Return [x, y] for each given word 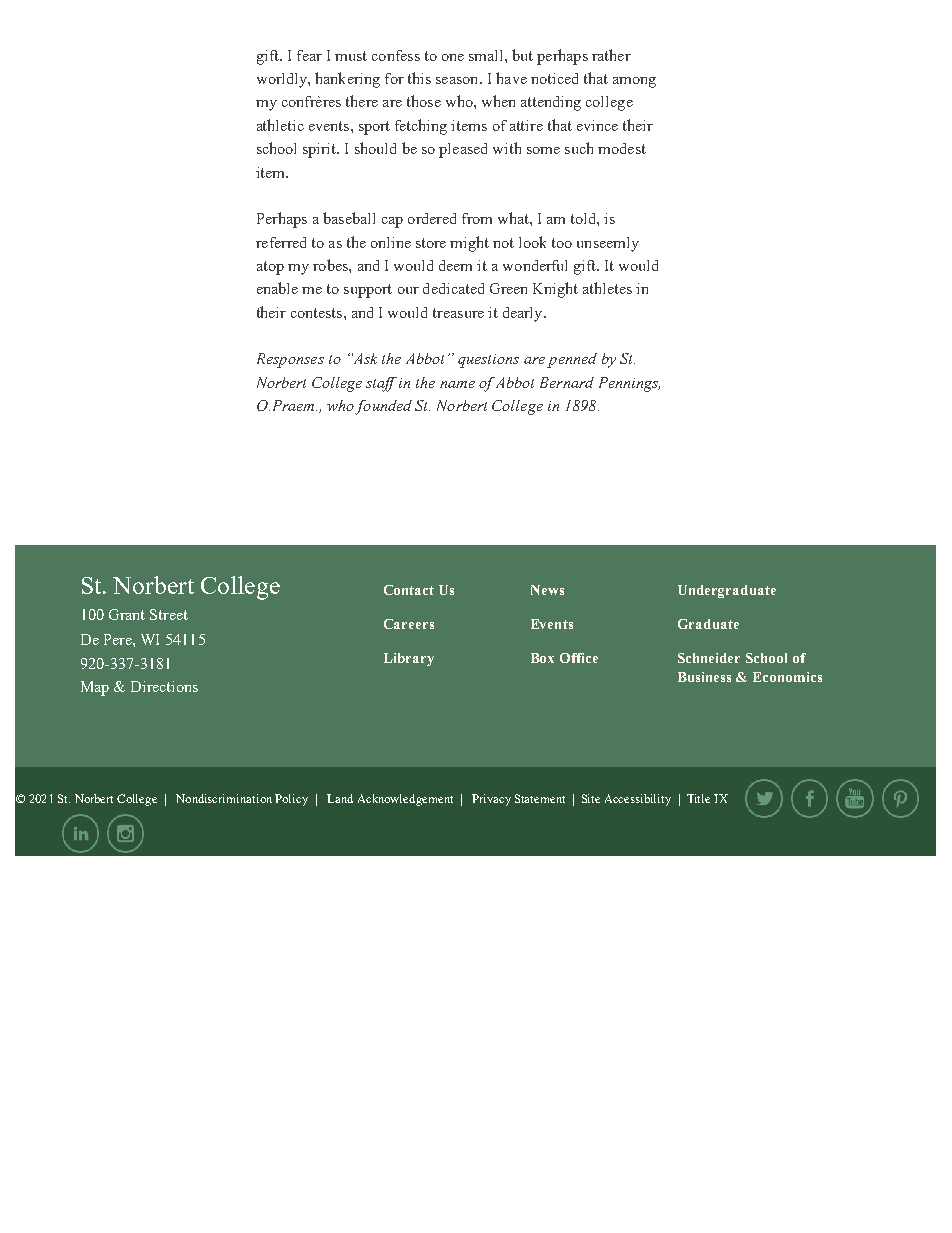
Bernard [567, 382]
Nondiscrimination [224, 798]
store [431, 243]
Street [169, 614]
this [419, 78]
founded [383, 407]
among [634, 82]
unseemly [608, 244]
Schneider [709, 658]
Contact [409, 590]
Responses [290, 360]
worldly [283, 80]
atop [270, 268]
